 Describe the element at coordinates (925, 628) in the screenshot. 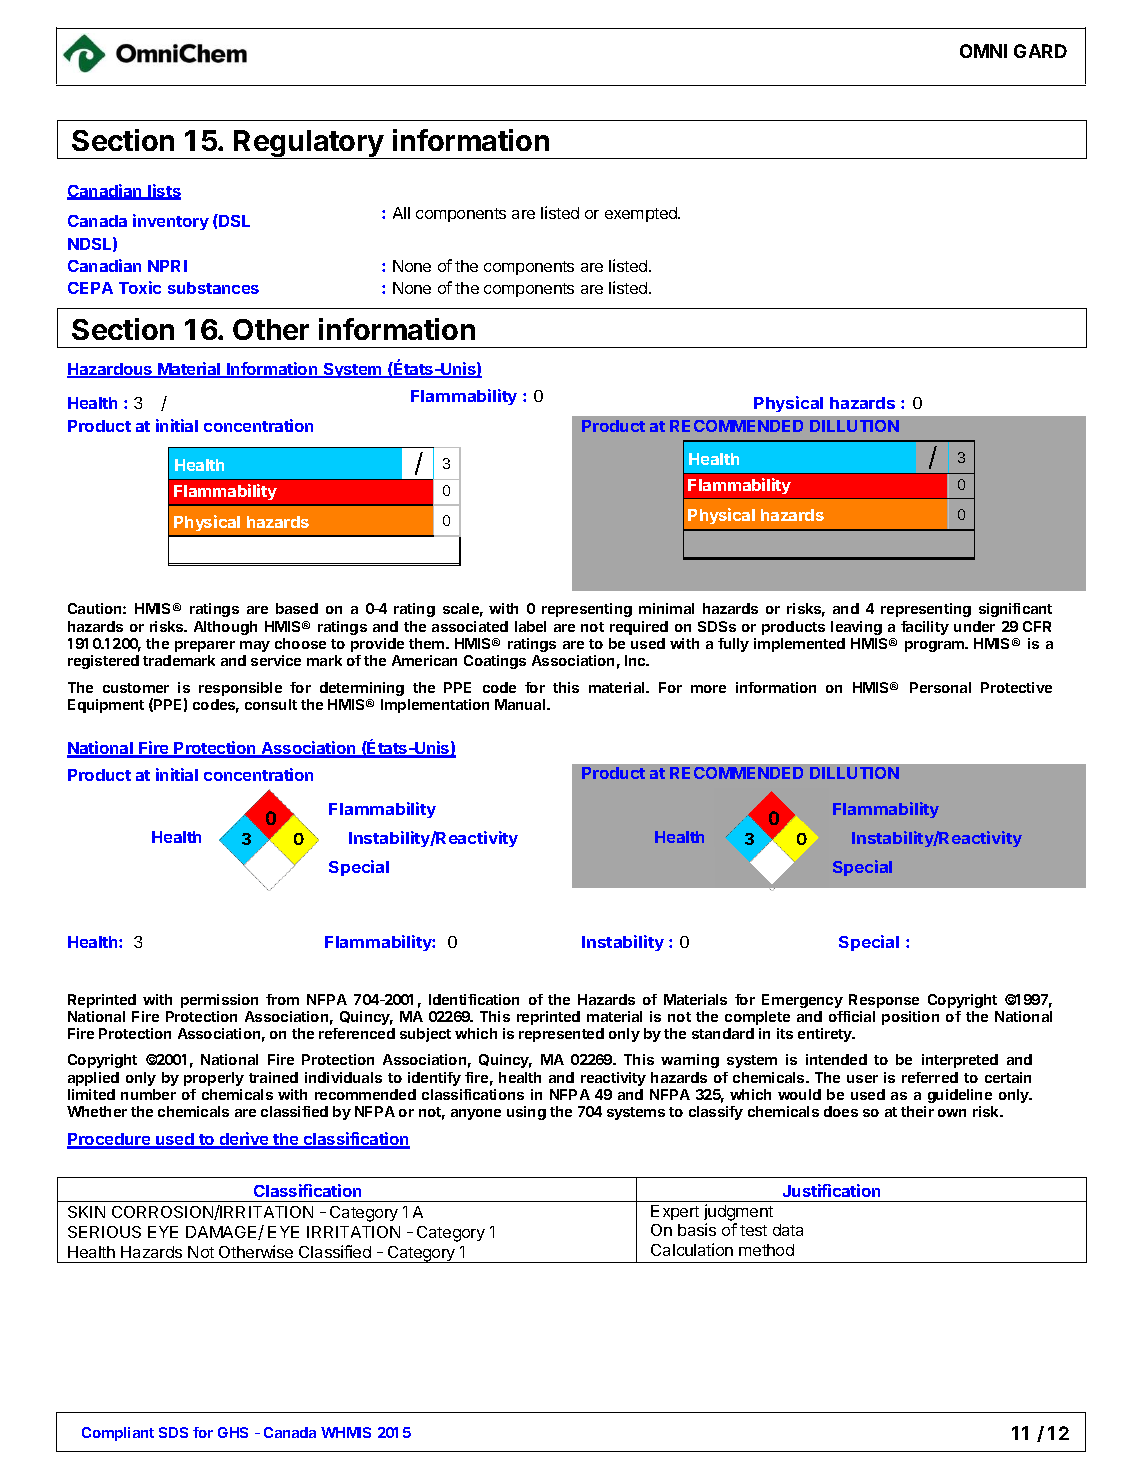

I see `facility` at that location.
